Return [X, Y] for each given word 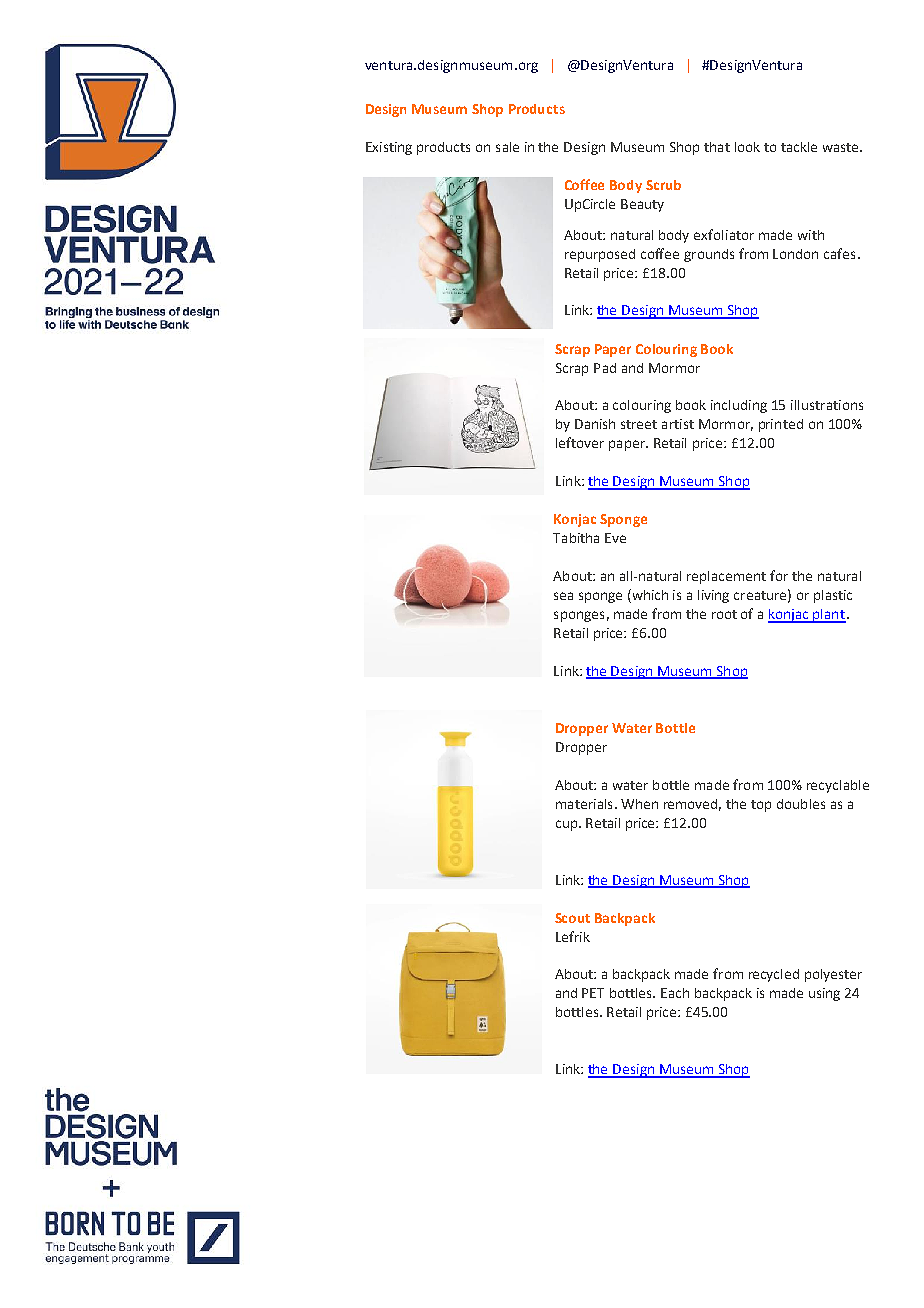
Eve [615, 538]
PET [593, 993]
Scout [572, 918]
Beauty [642, 205]
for [779, 575]
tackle [799, 147]
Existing [389, 148]
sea [563, 596]
